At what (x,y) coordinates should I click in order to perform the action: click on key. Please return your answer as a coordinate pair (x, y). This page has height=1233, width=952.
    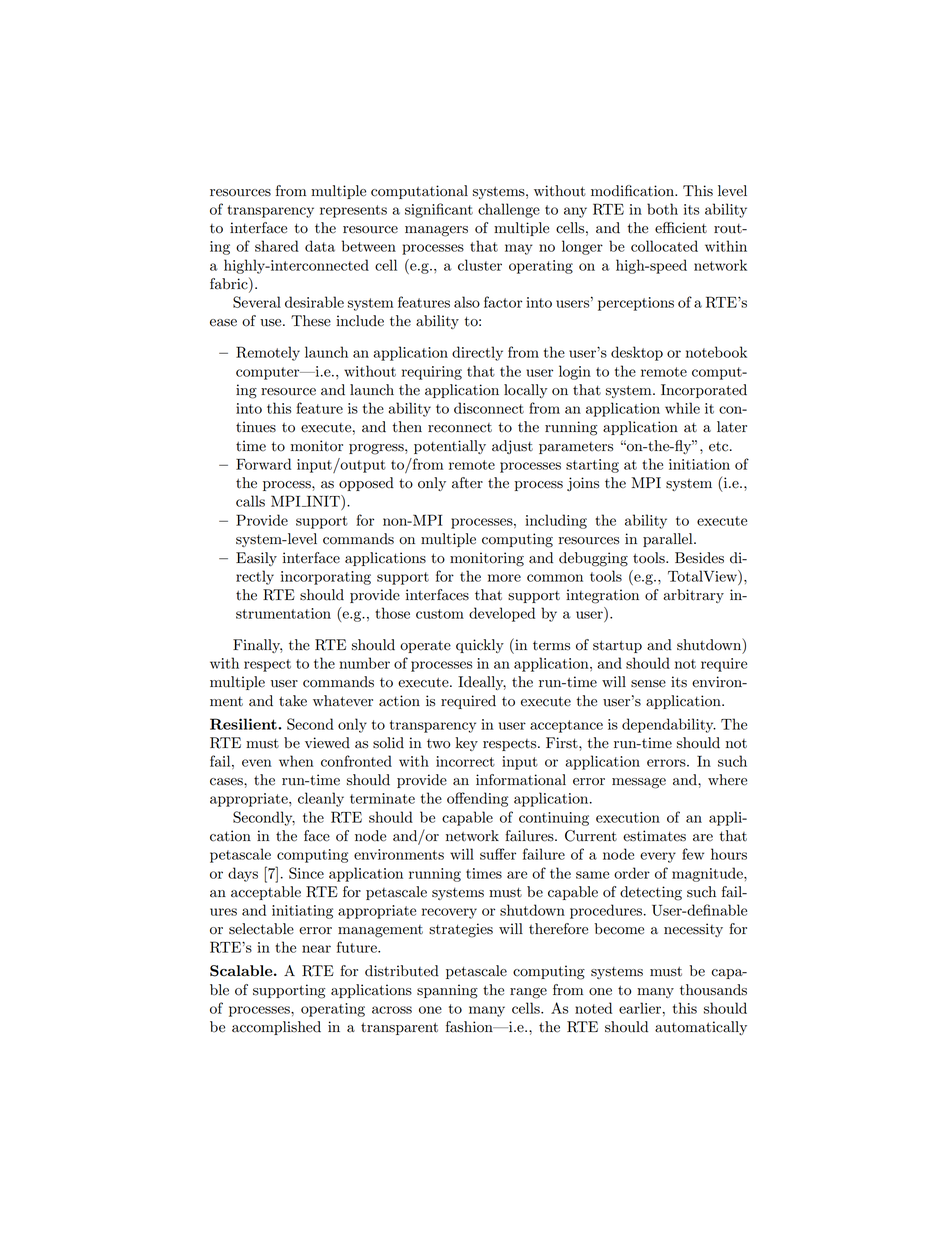
    Looking at the image, I should click on (467, 744).
